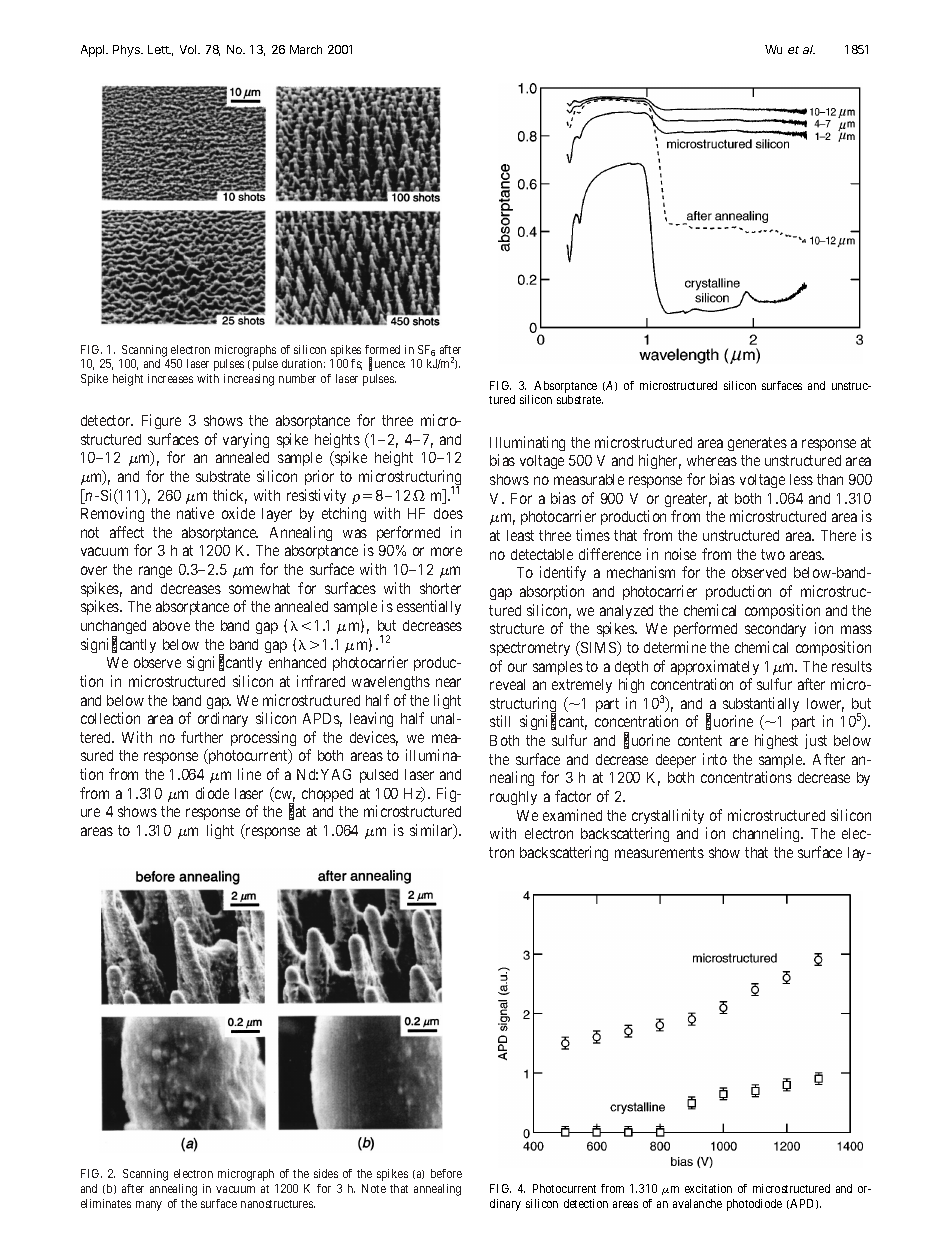  Describe the element at coordinates (159, 49) in the image. I see `Lett` at that location.
